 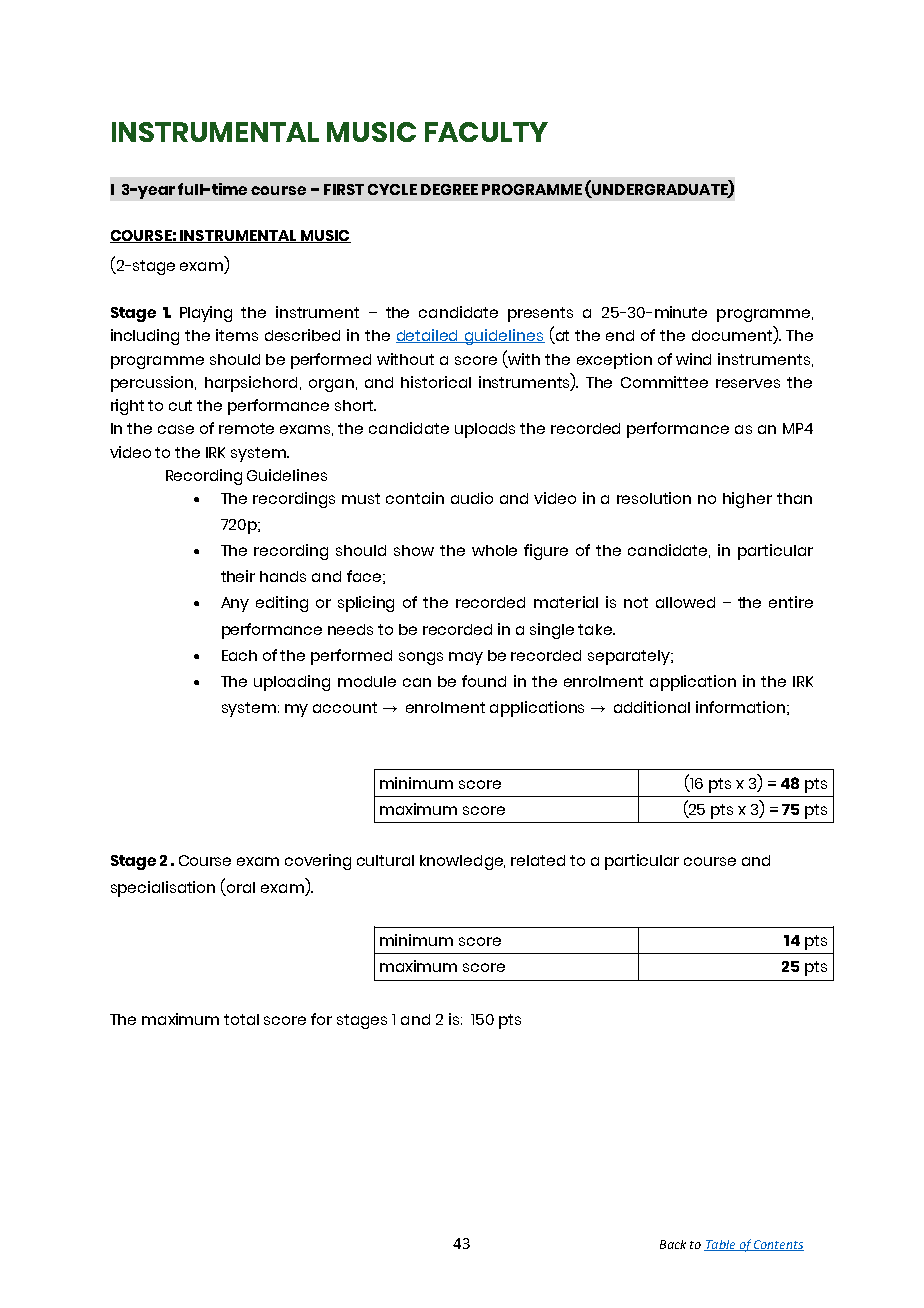 What do you see at coordinates (740, 707) in the screenshot?
I see `information` at bounding box center [740, 707].
